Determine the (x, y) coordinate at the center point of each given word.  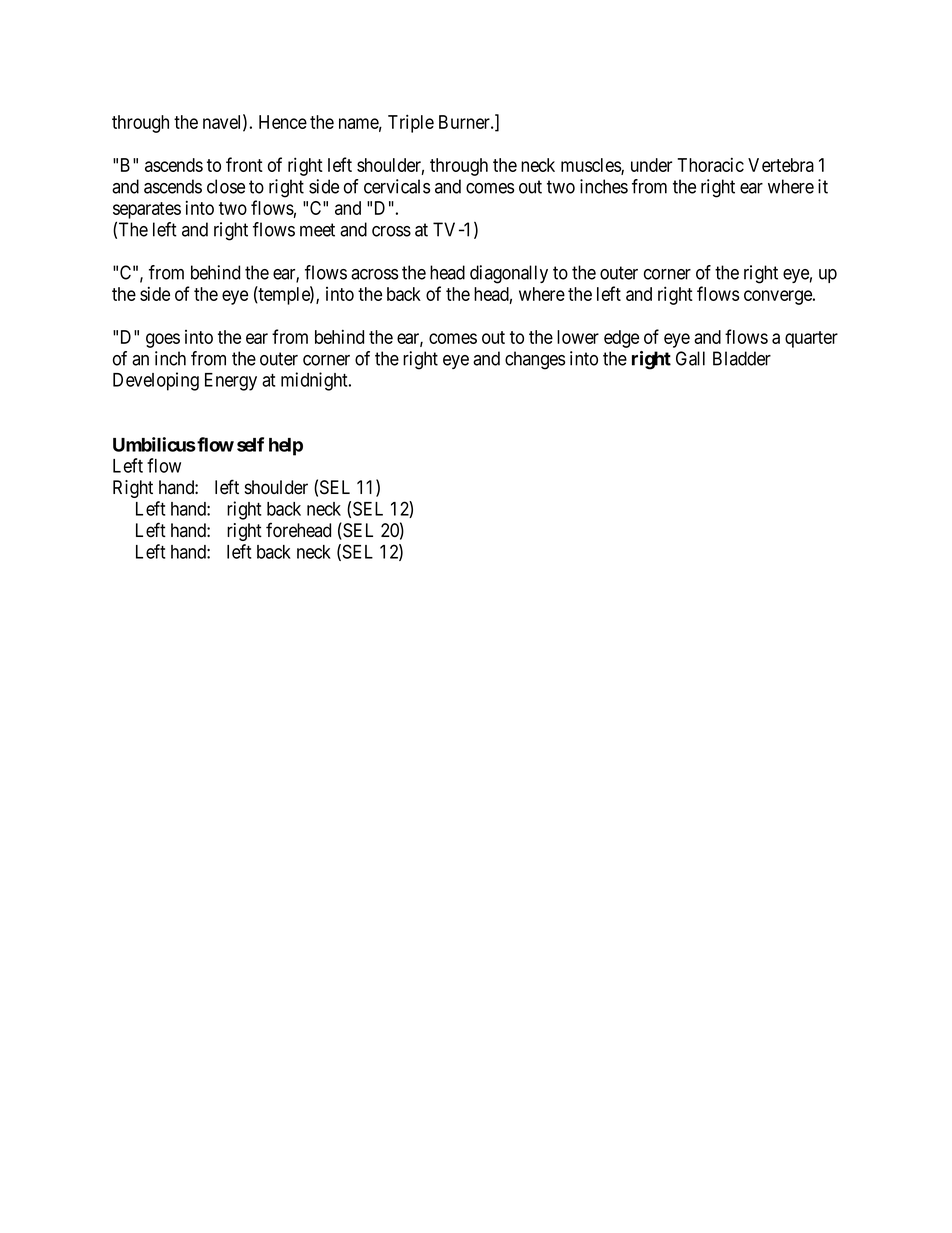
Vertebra (781, 165)
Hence (283, 122)
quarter (811, 339)
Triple (411, 123)
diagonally (509, 274)
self (250, 444)
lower (578, 337)
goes (163, 340)
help (286, 447)
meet (317, 230)
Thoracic (710, 164)
